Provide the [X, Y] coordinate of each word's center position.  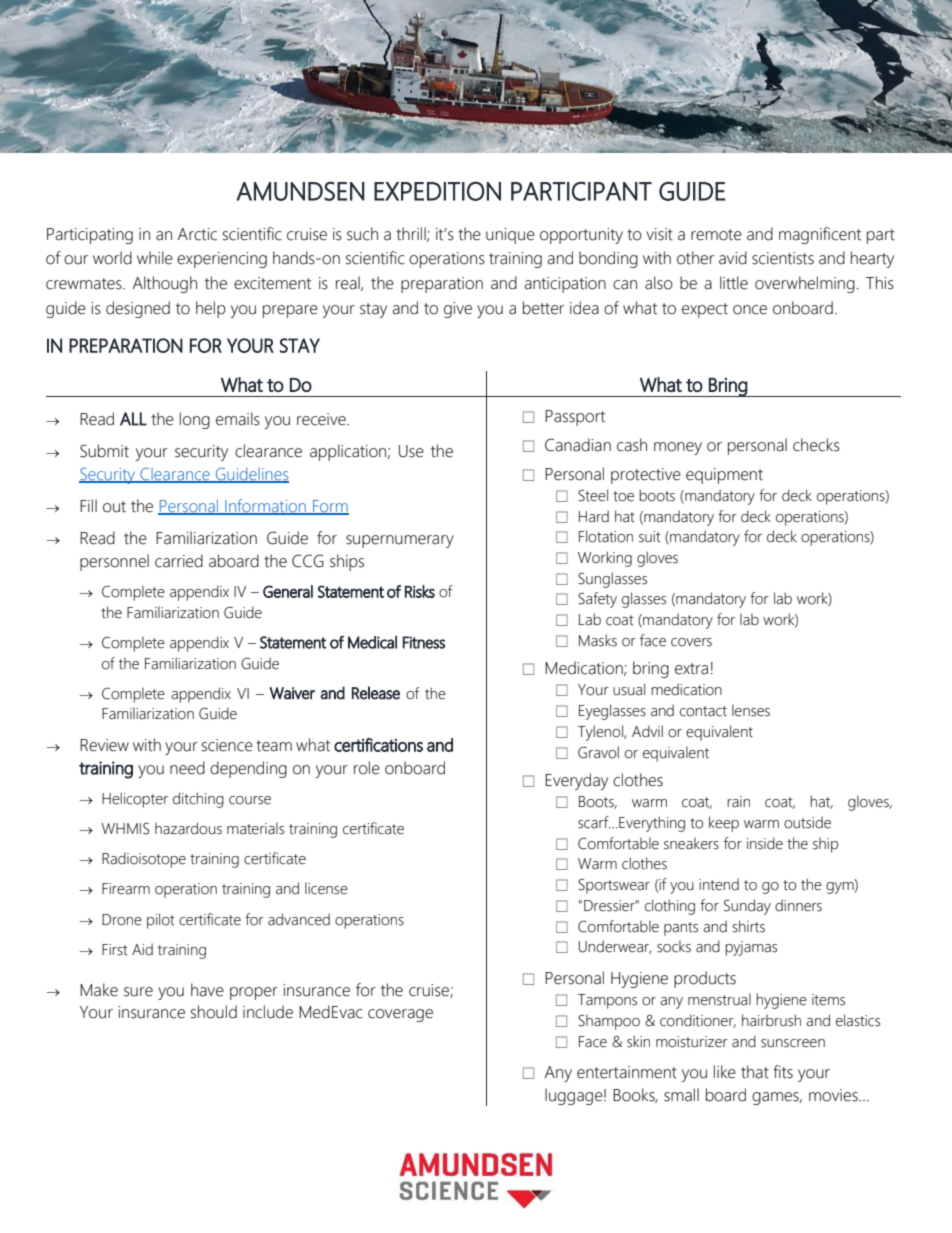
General [288, 591]
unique [510, 236]
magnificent [820, 235]
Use [411, 451]
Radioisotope [144, 860]
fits [783, 1072]
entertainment [627, 1072]
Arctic [197, 234]
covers [691, 642]
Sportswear [614, 886]
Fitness [424, 642]
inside [765, 843]
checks [816, 445]
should [214, 1012]
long [195, 420]
